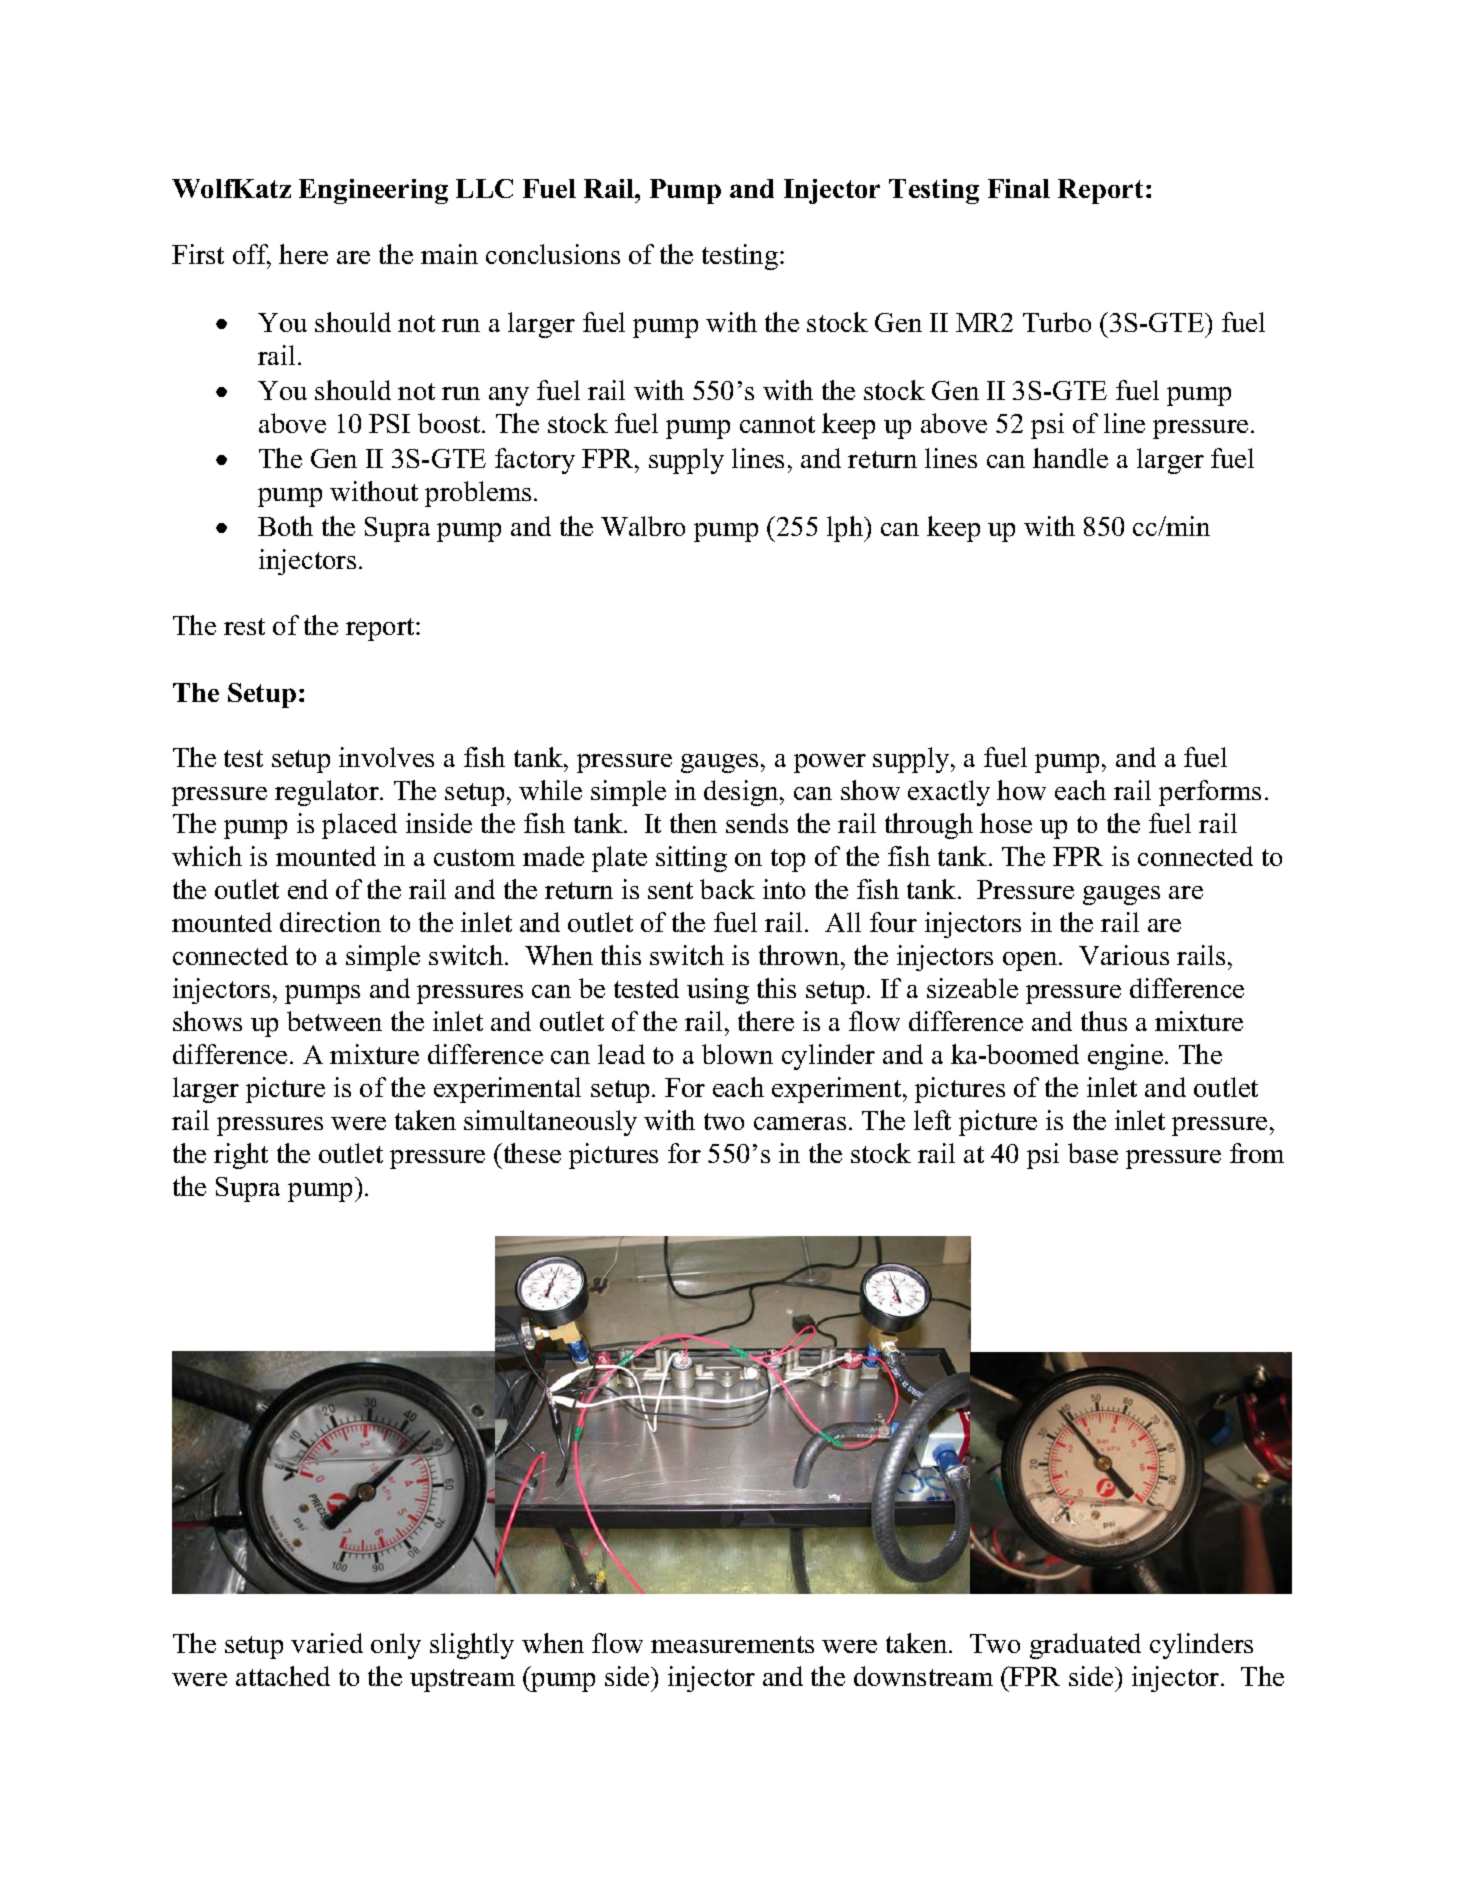  Describe the element at coordinates (327, 1643) in the screenshot. I see `varied` at that location.
